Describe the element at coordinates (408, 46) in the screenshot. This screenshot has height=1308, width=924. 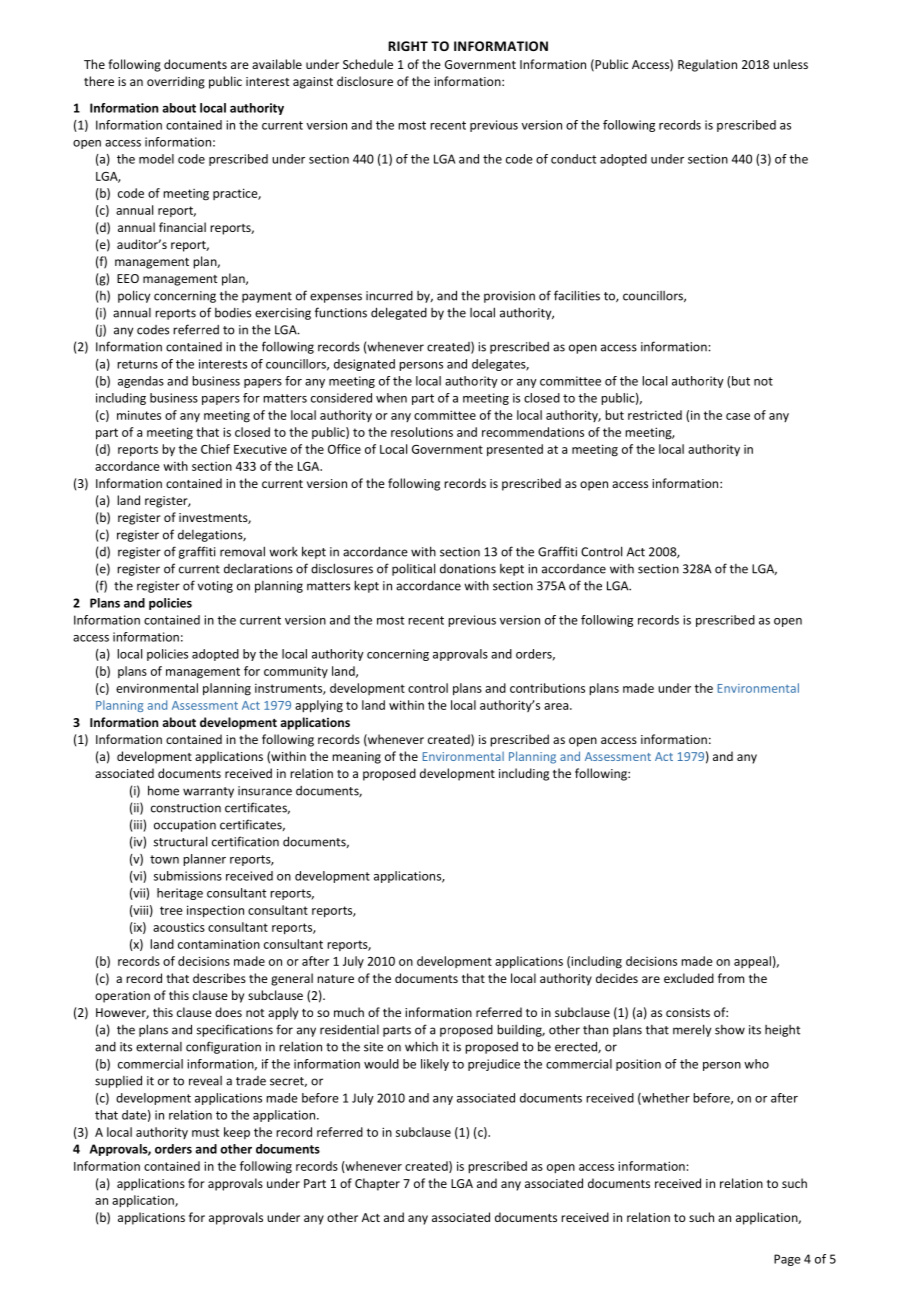
I see `RIGHT` at that location.
